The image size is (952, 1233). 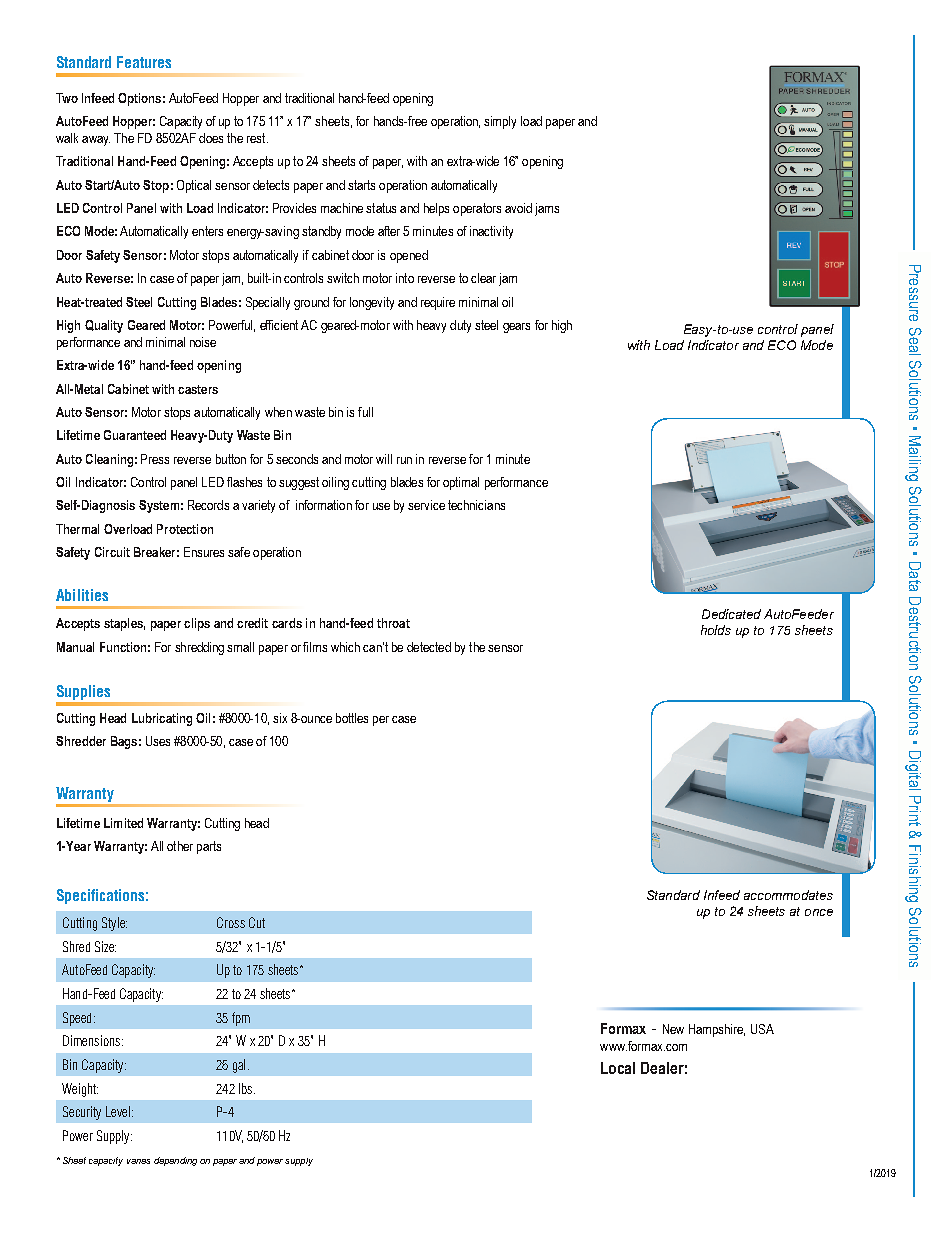 What do you see at coordinates (500, 122) in the screenshot?
I see `simply` at bounding box center [500, 122].
